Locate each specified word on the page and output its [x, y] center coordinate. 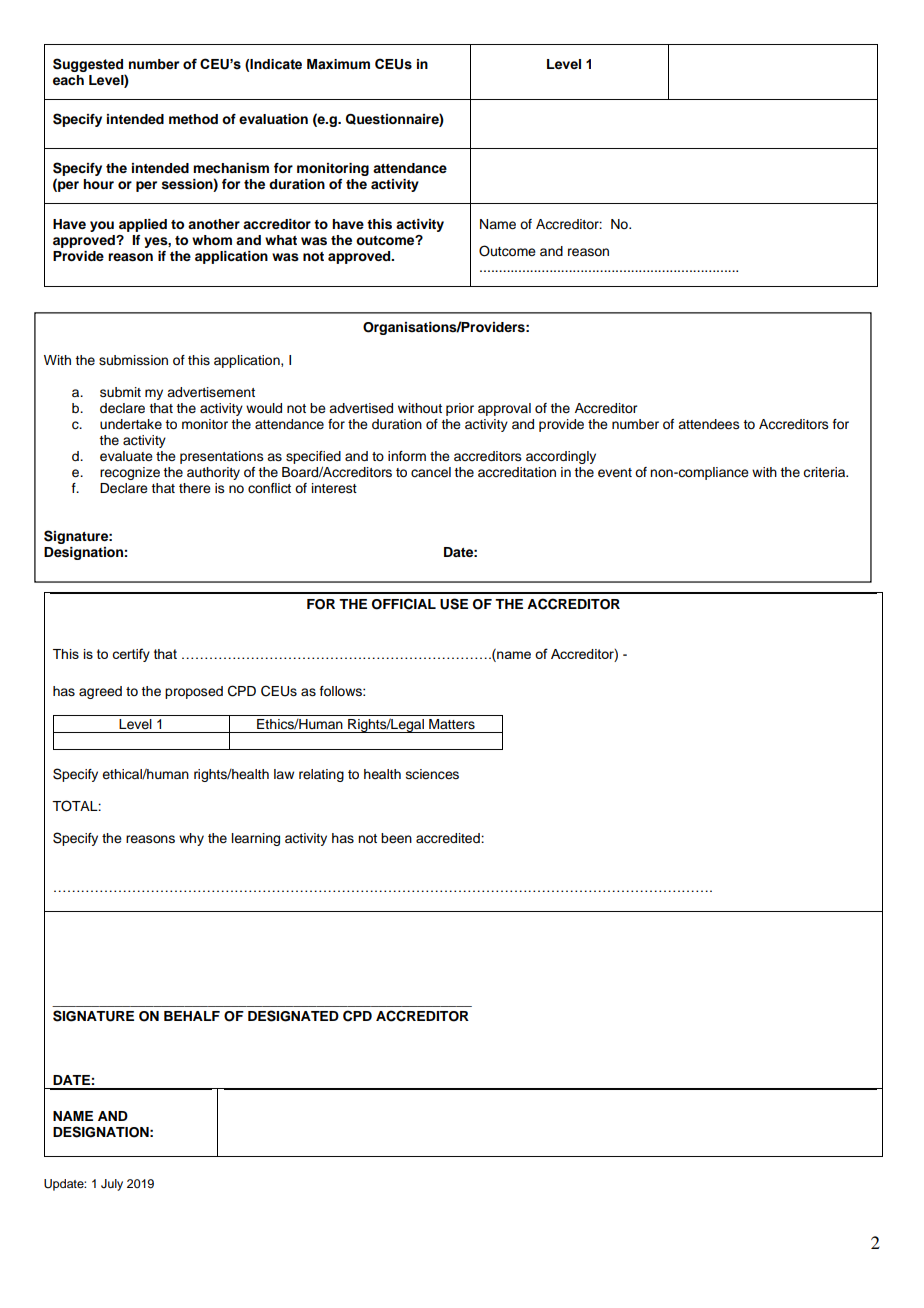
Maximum [338, 64]
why [191, 839]
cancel [431, 472]
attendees [709, 424]
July [112, 1185]
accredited [449, 838]
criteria [825, 472]
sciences [432, 774]
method [193, 119]
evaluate [126, 456]
